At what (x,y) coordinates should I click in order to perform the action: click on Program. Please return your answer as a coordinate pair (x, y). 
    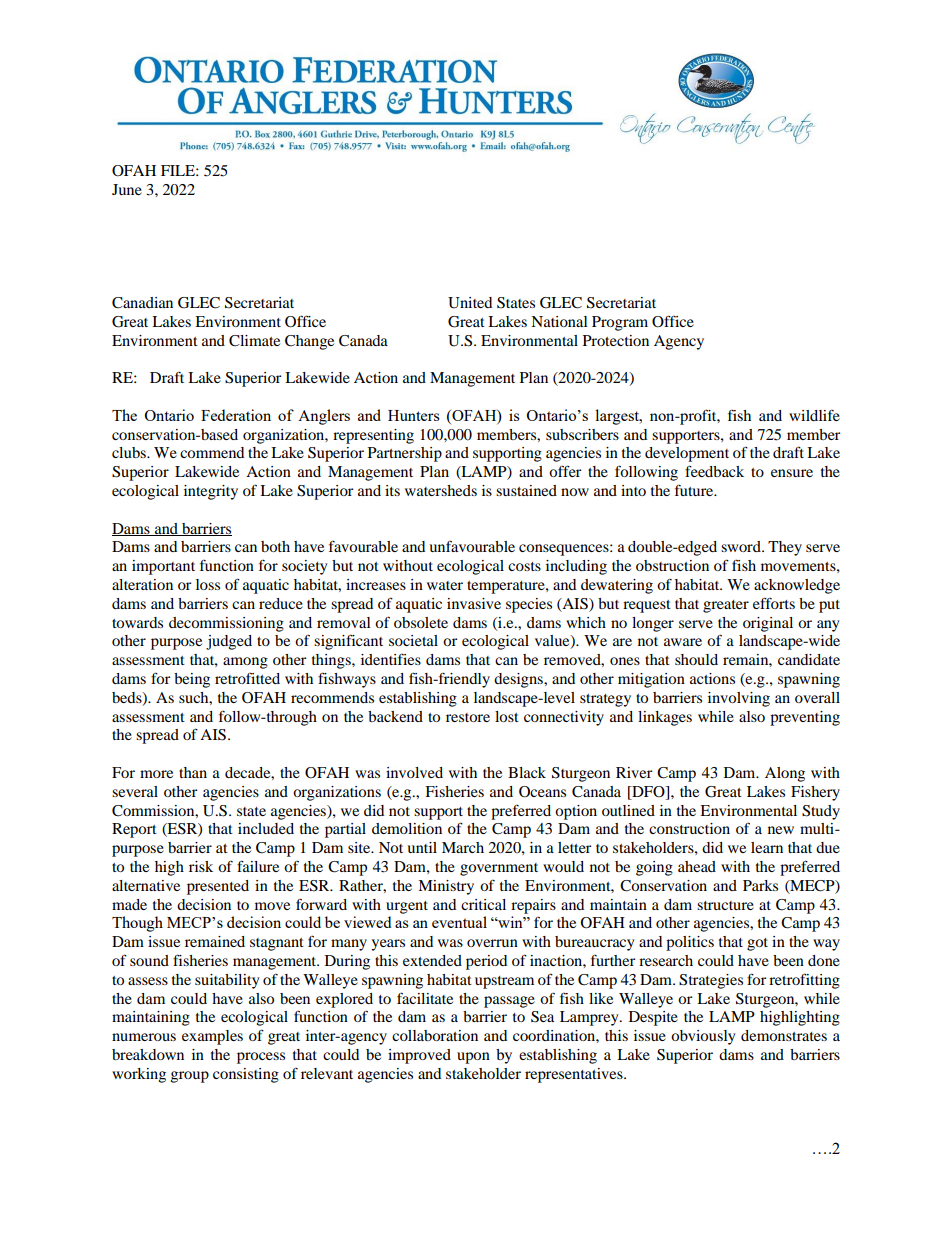
    Looking at the image, I should click on (620, 323).
